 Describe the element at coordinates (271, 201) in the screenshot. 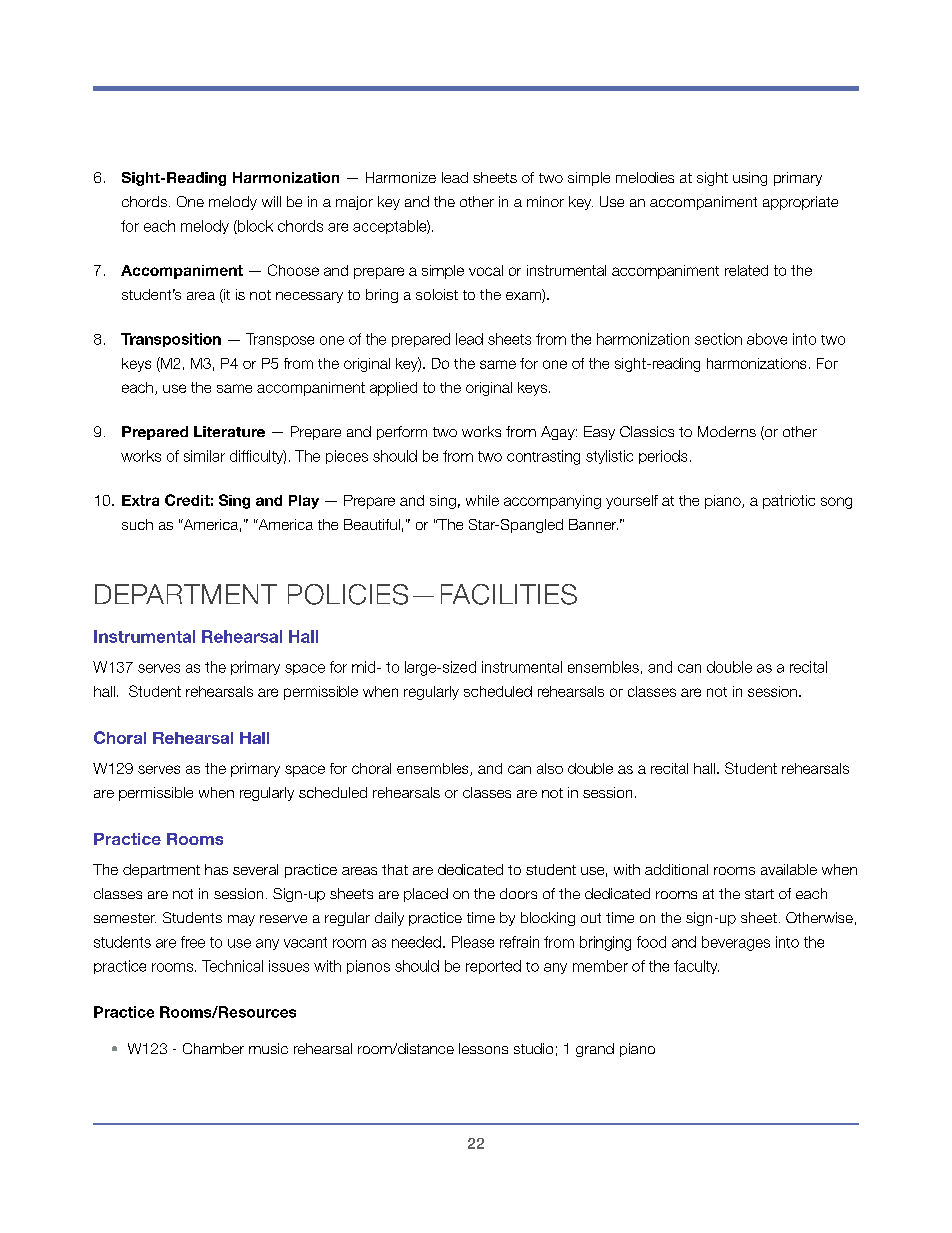

I see `will` at that location.
